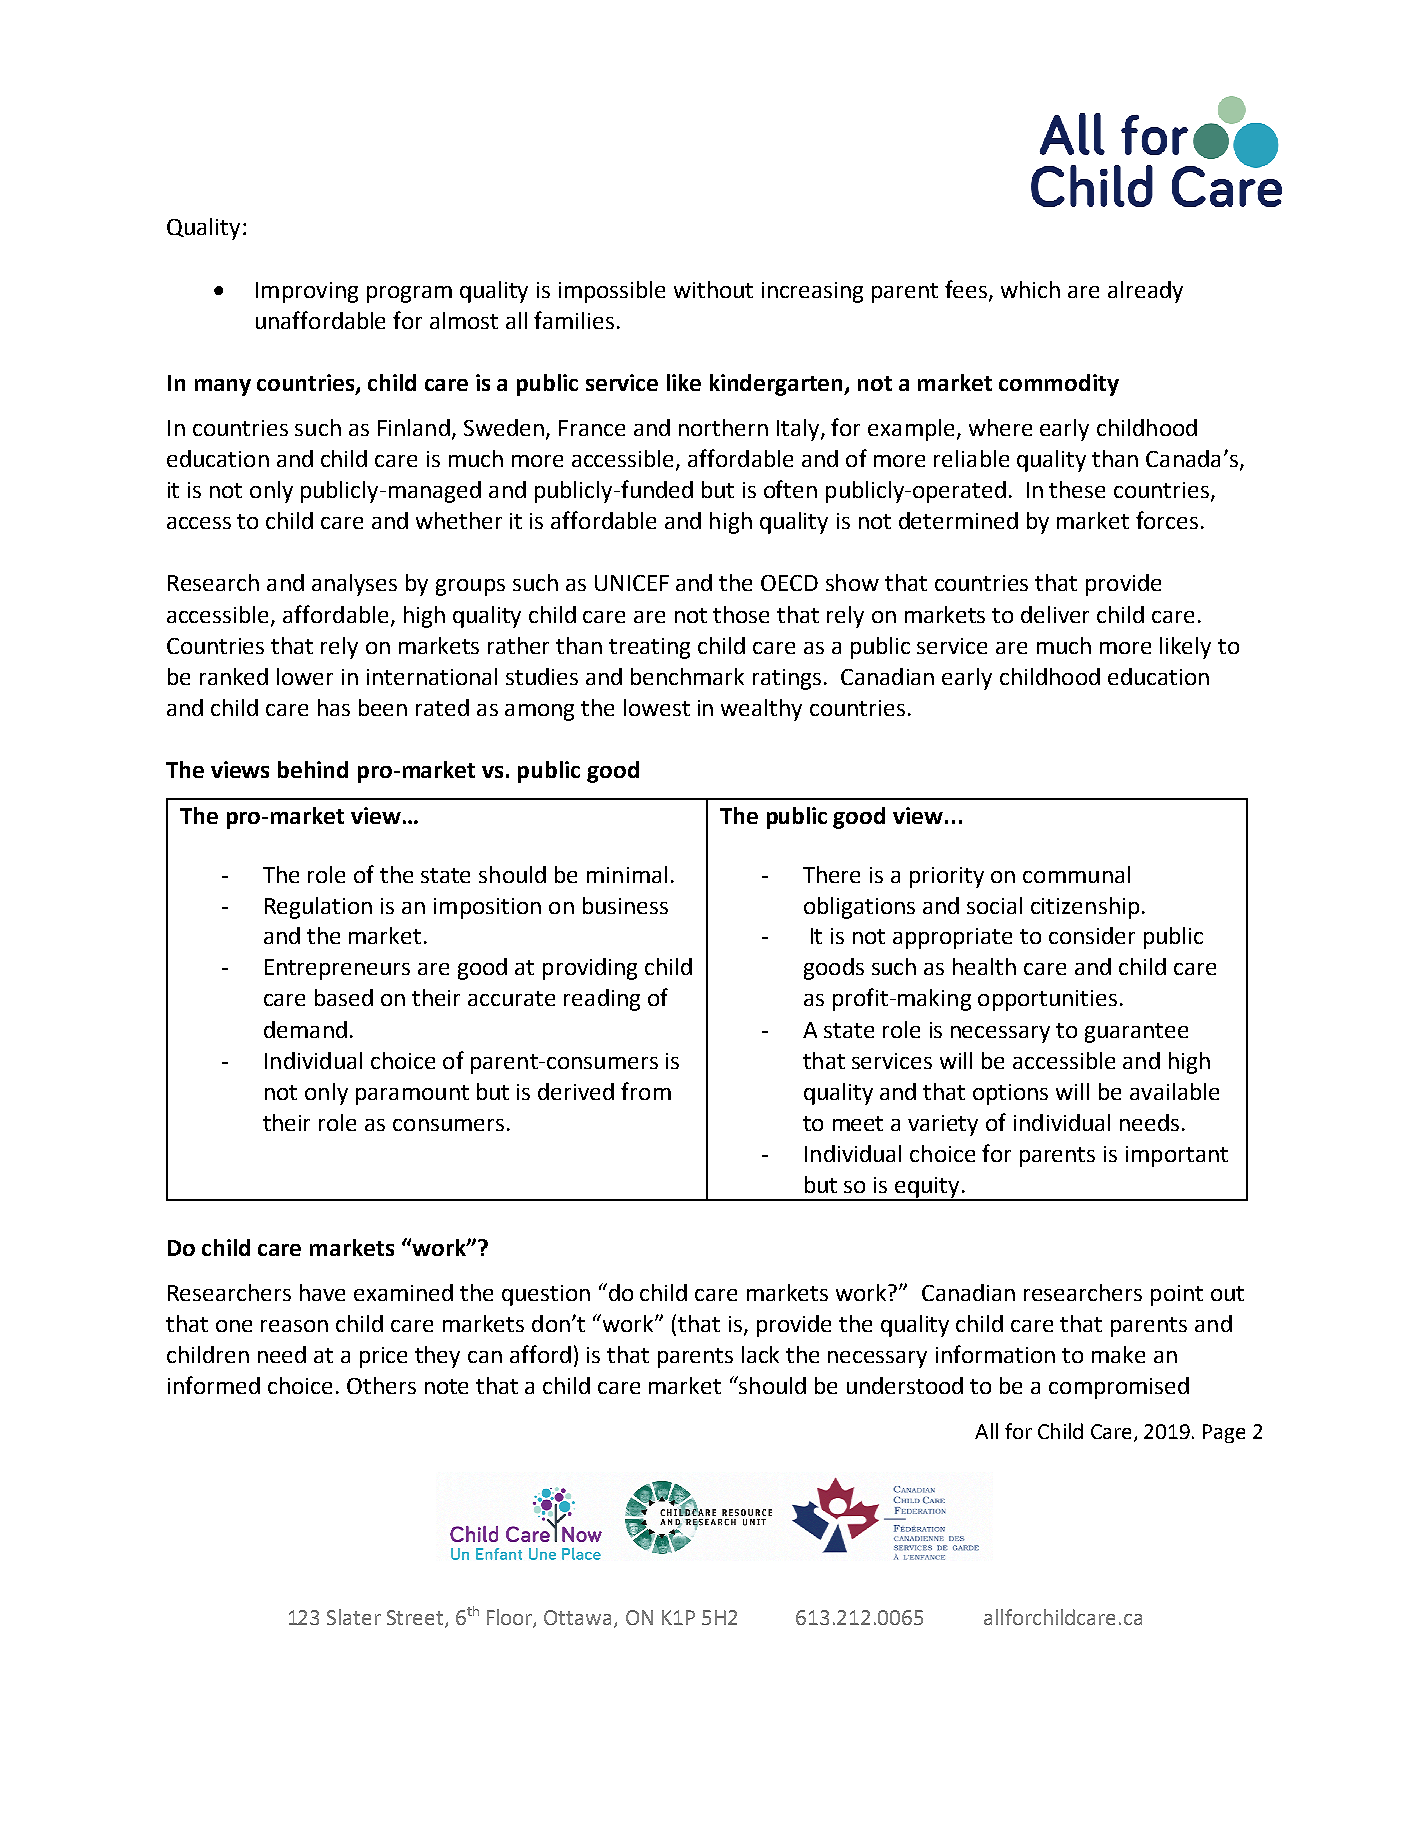 The image size is (1415, 1831). What do you see at coordinates (713, 289) in the document?
I see `without` at bounding box center [713, 289].
